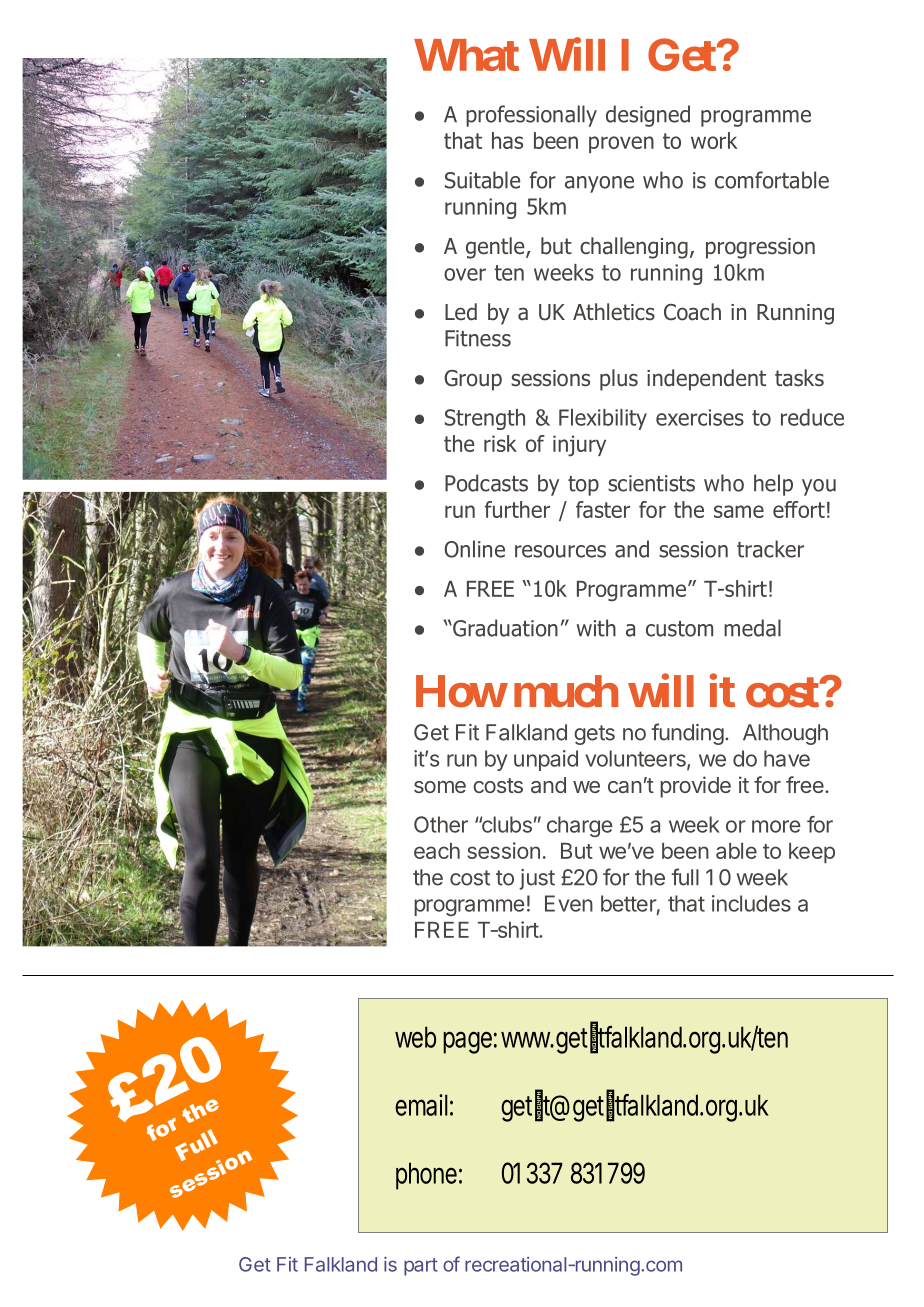 This screenshot has height=1307, width=924. What do you see at coordinates (437, 851) in the screenshot?
I see `each` at bounding box center [437, 851].
